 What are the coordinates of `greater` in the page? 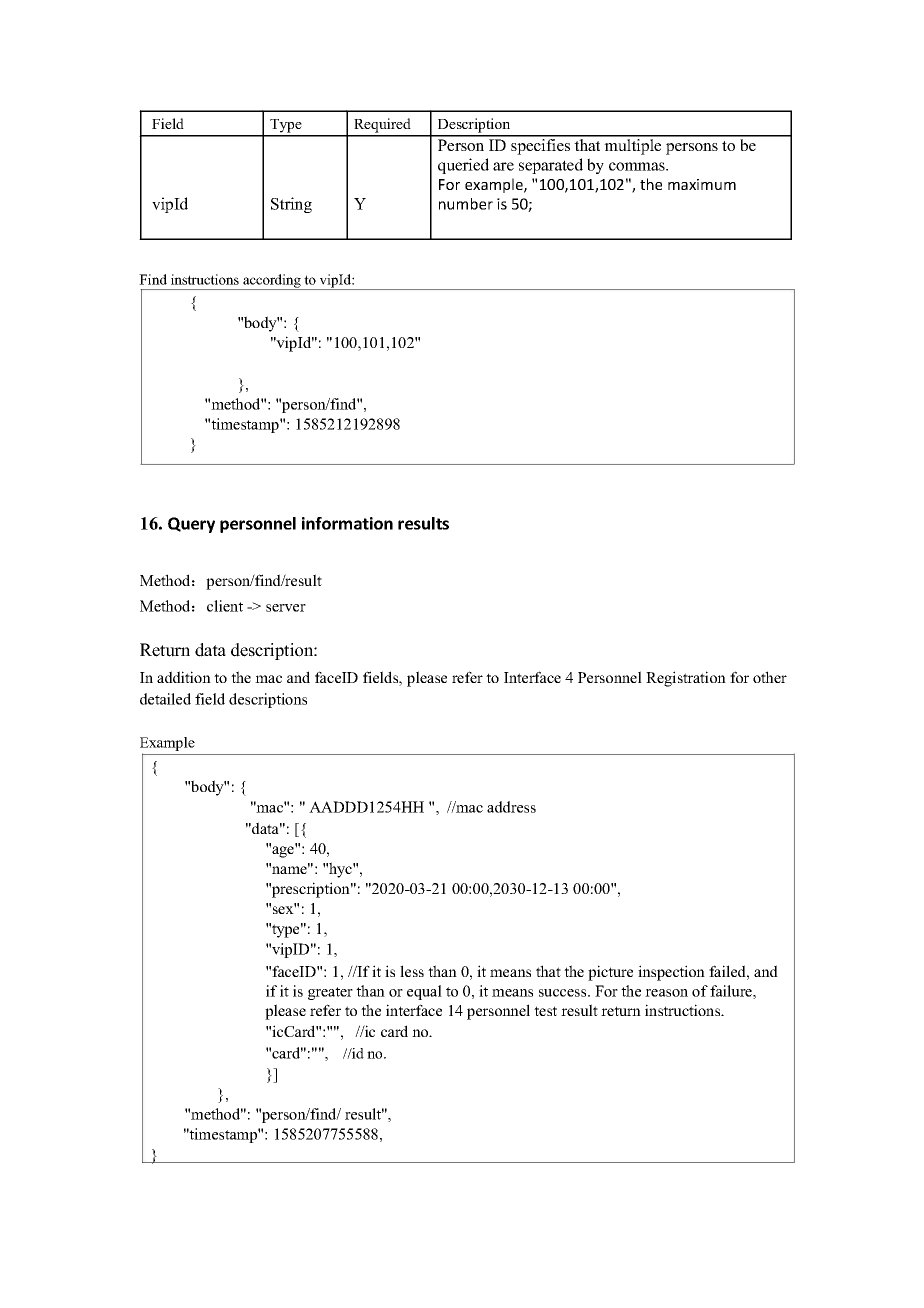 It's located at (330, 993).
